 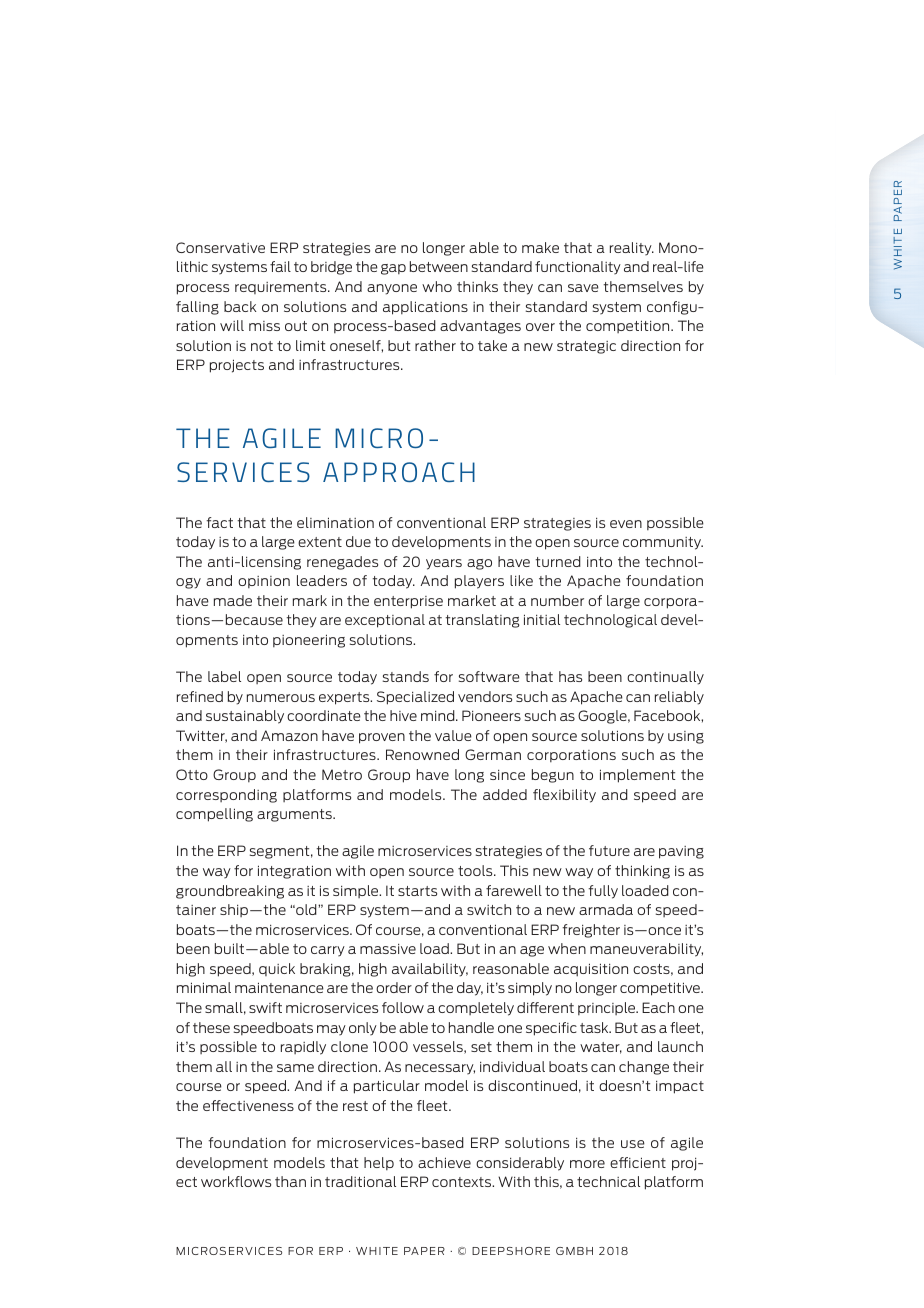 I want to click on years, so click(x=444, y=564).
